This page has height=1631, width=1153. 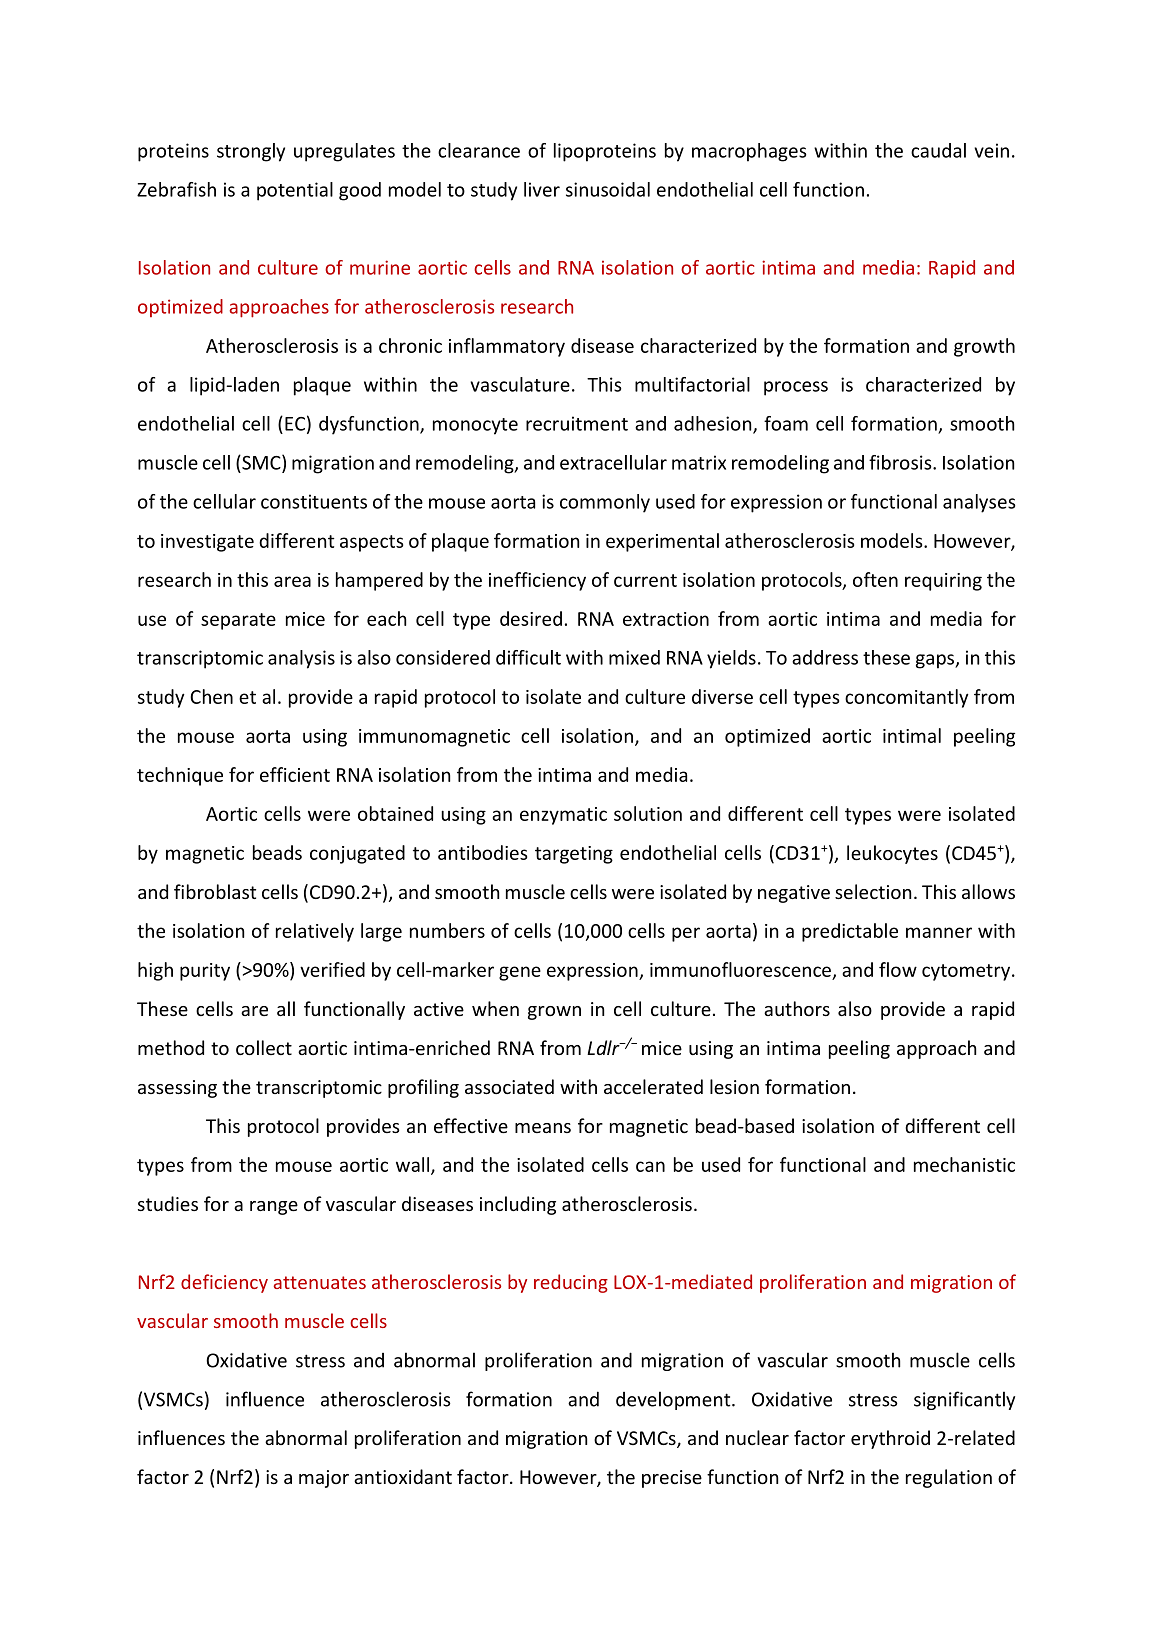 I want to click on precise, so click(x=672, y=1479).
